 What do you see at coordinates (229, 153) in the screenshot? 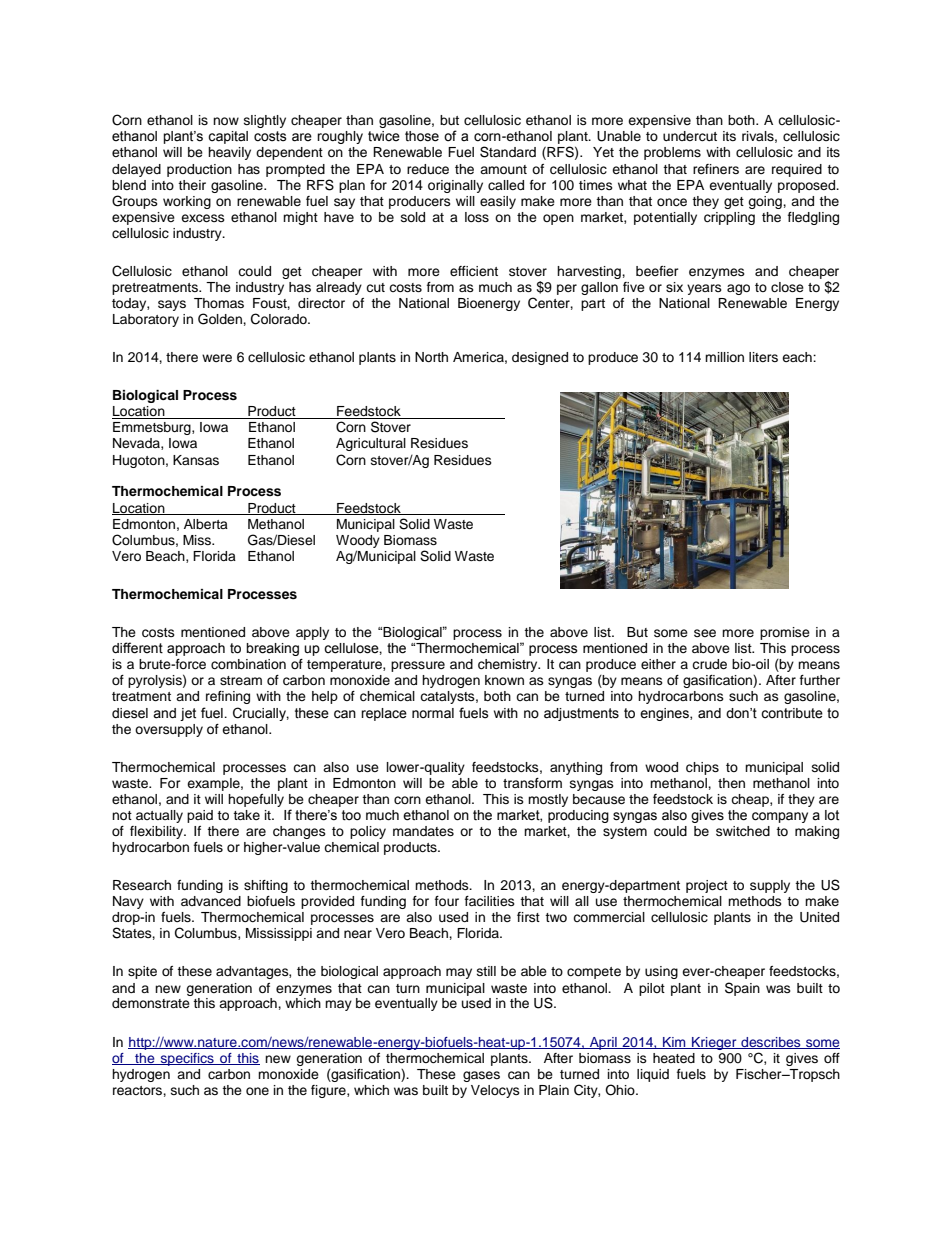
I see `heavily` at bounding box center [229, 153].
